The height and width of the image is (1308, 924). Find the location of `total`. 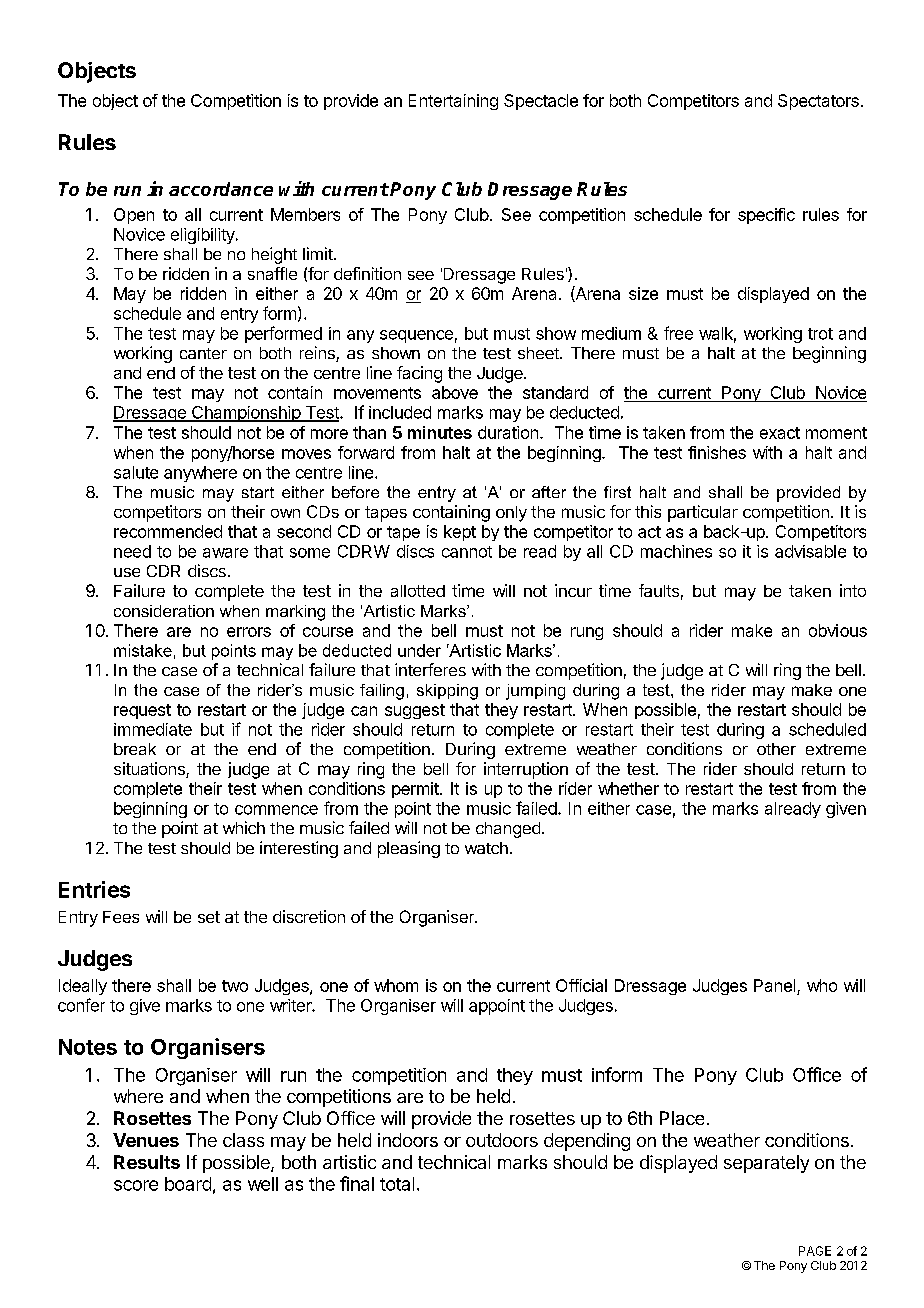

total is located at coordinates (397, 1184).
